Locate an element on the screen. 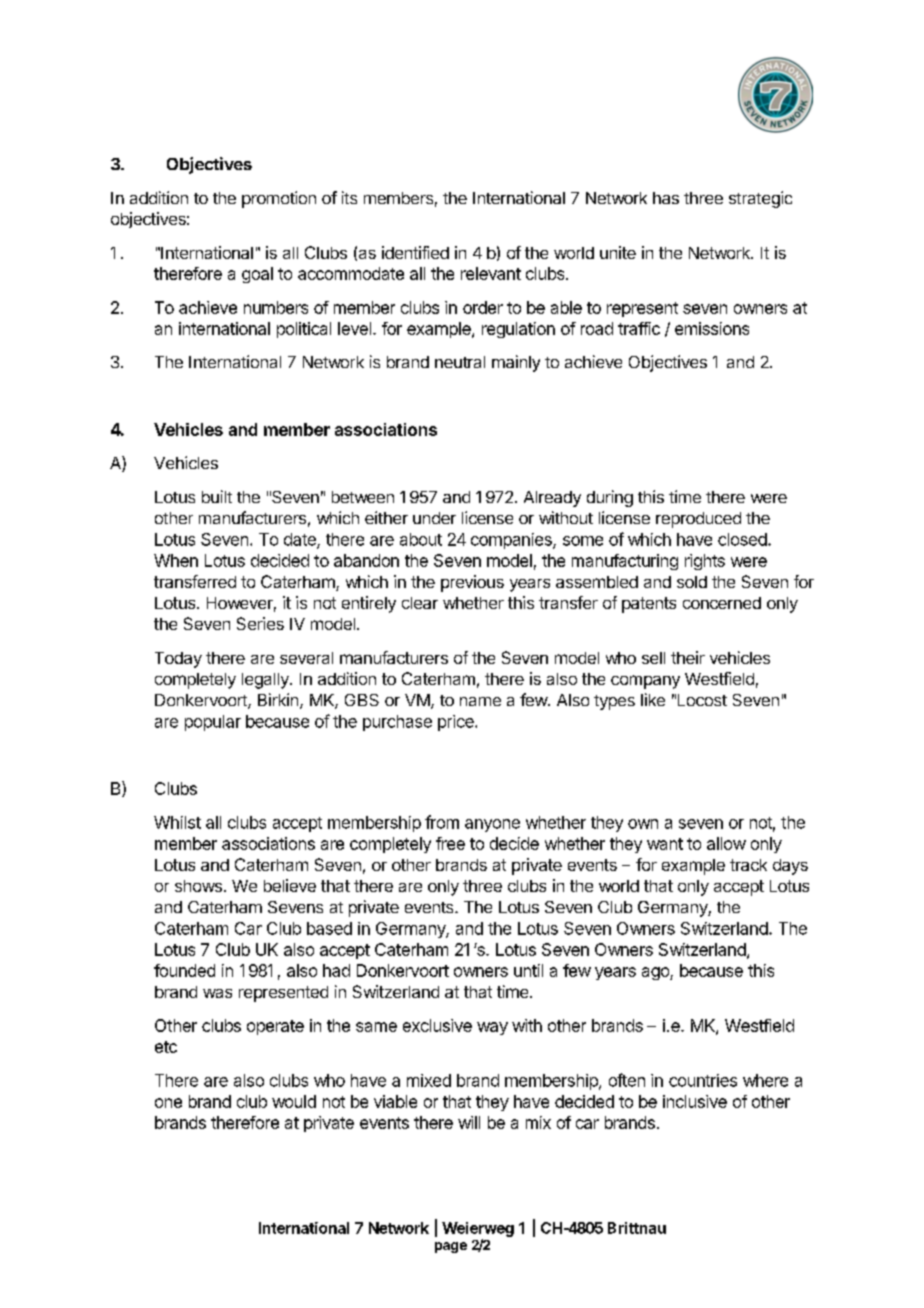  page is located at coordinates (451, 1247).
